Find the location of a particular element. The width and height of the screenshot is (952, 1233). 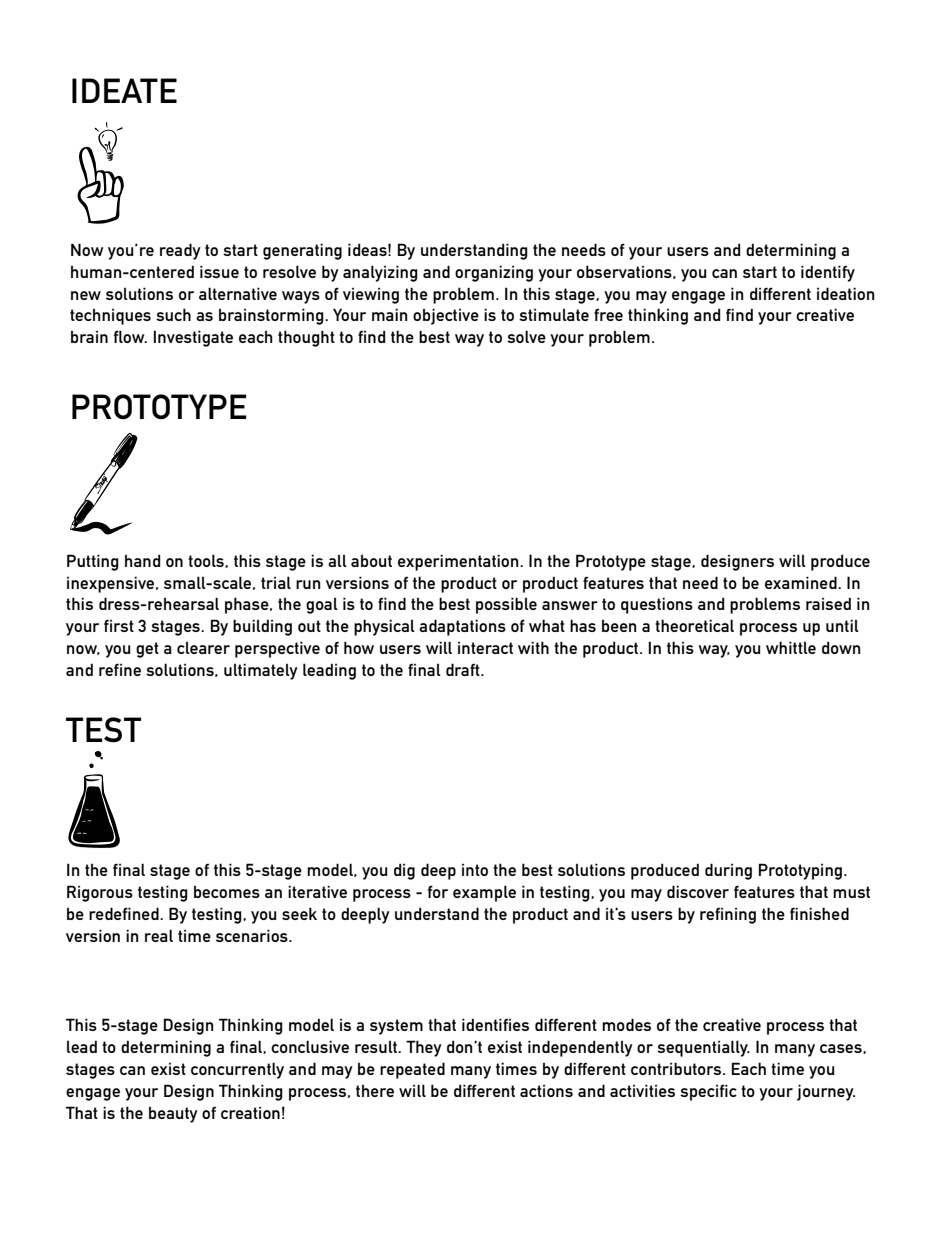

beauty is located at coordinates (173, 1115).
